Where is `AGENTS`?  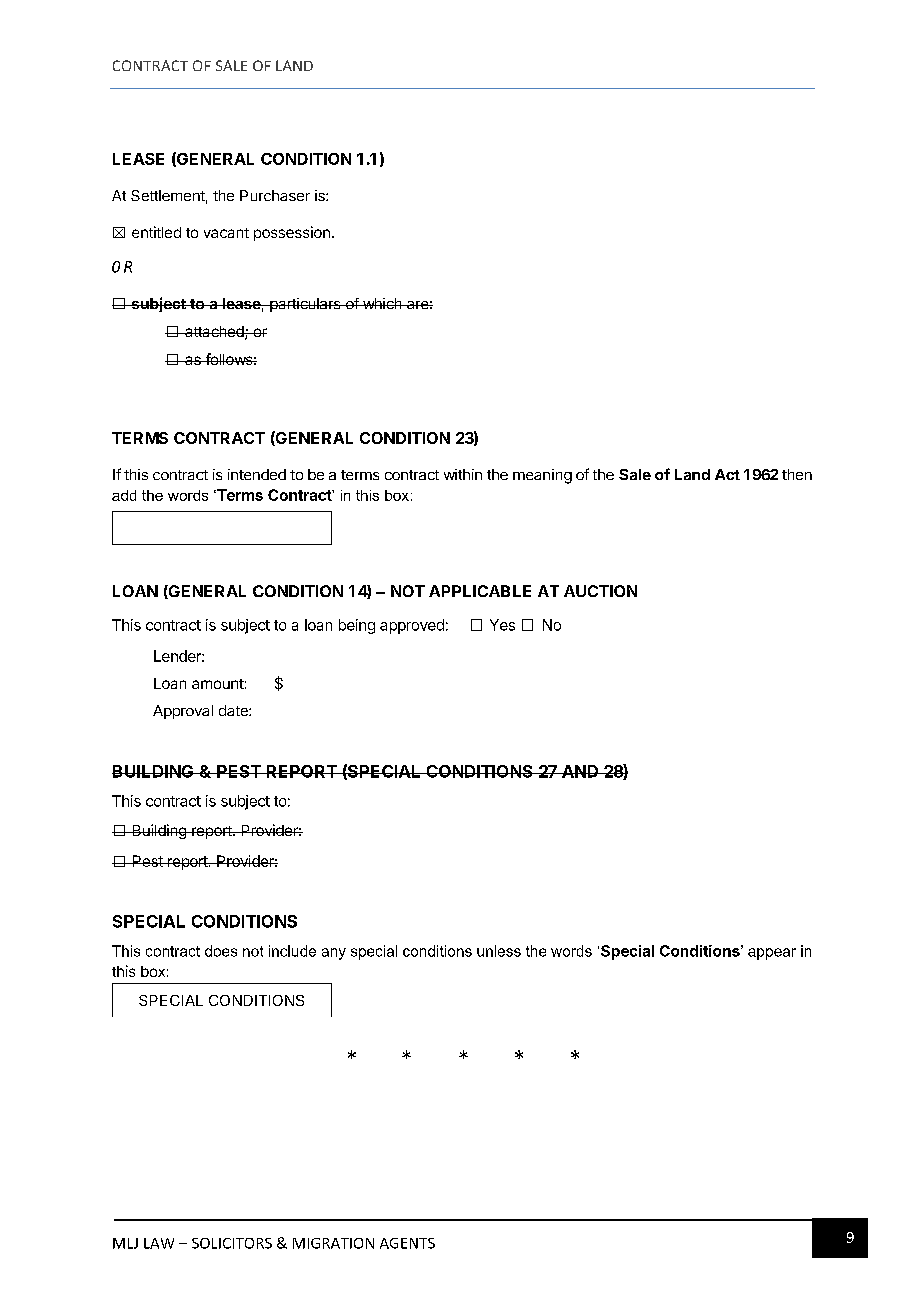
AGENTS is located at coordinates (407, 1243).
